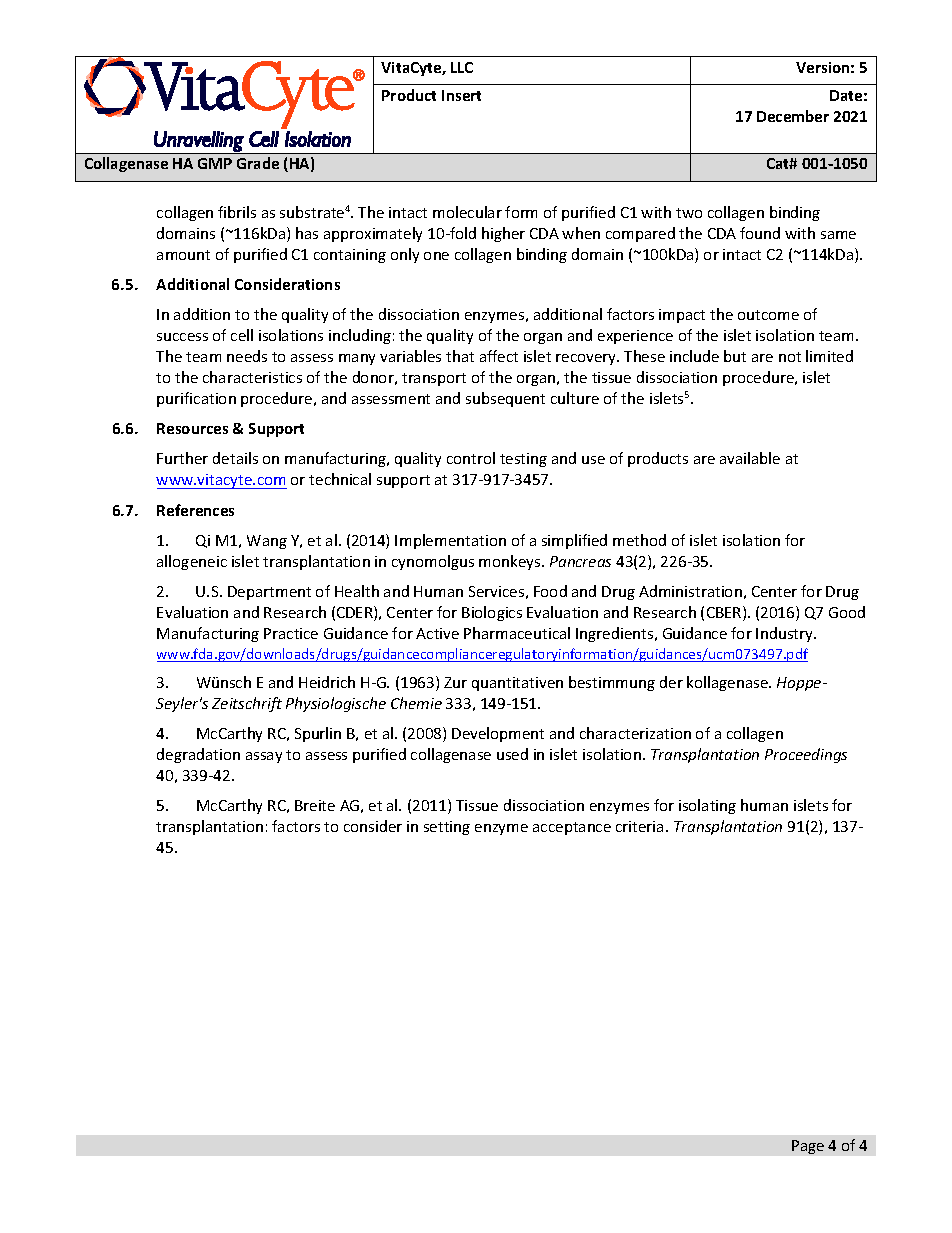 This screenshot has height=1233, width=952. What do you see at coordinates (258, 163) in the screenshot?
I see `Grade` at bounding box center [258, 163].
